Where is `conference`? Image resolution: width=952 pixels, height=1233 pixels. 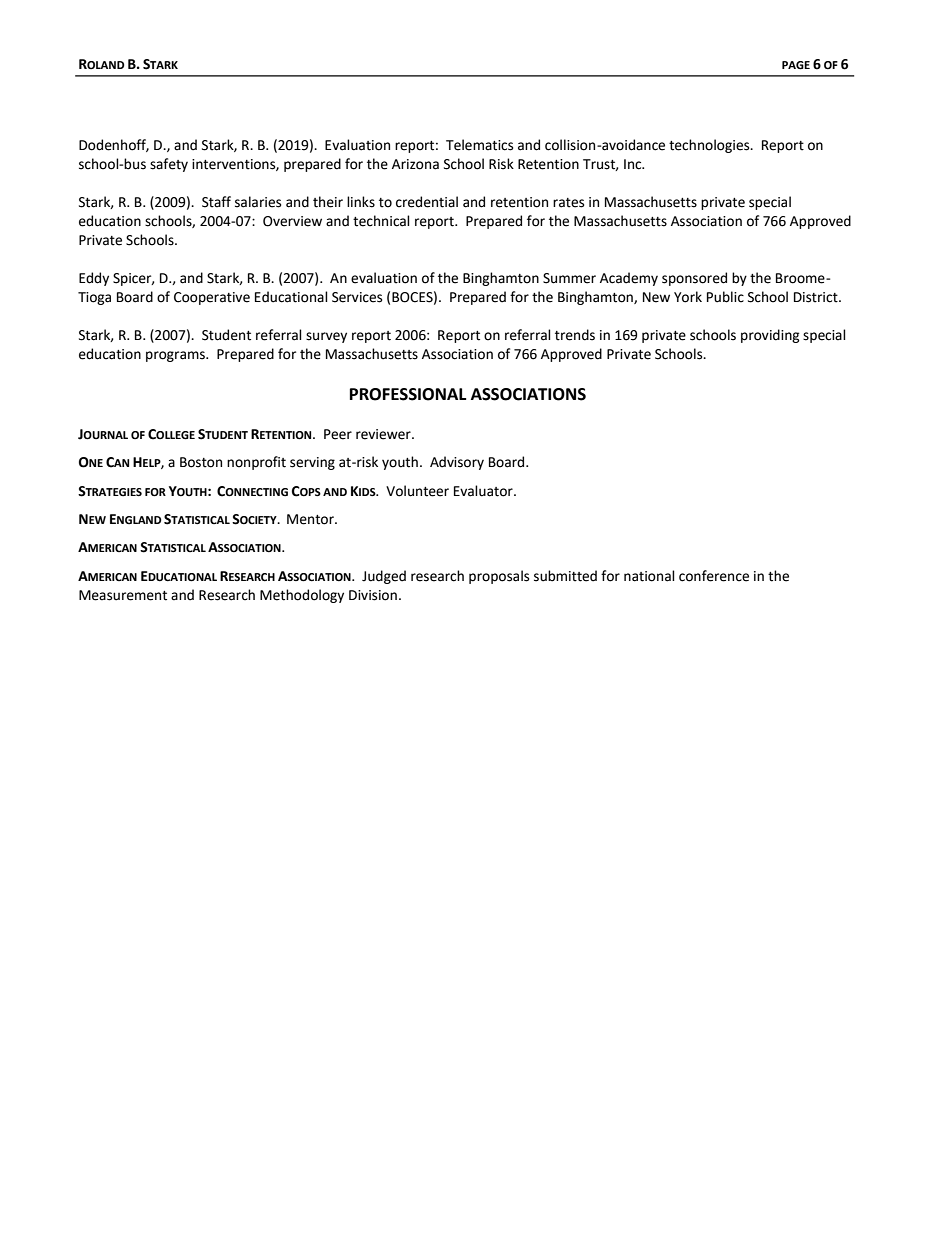
conference is located at coordinates (714, 576).
